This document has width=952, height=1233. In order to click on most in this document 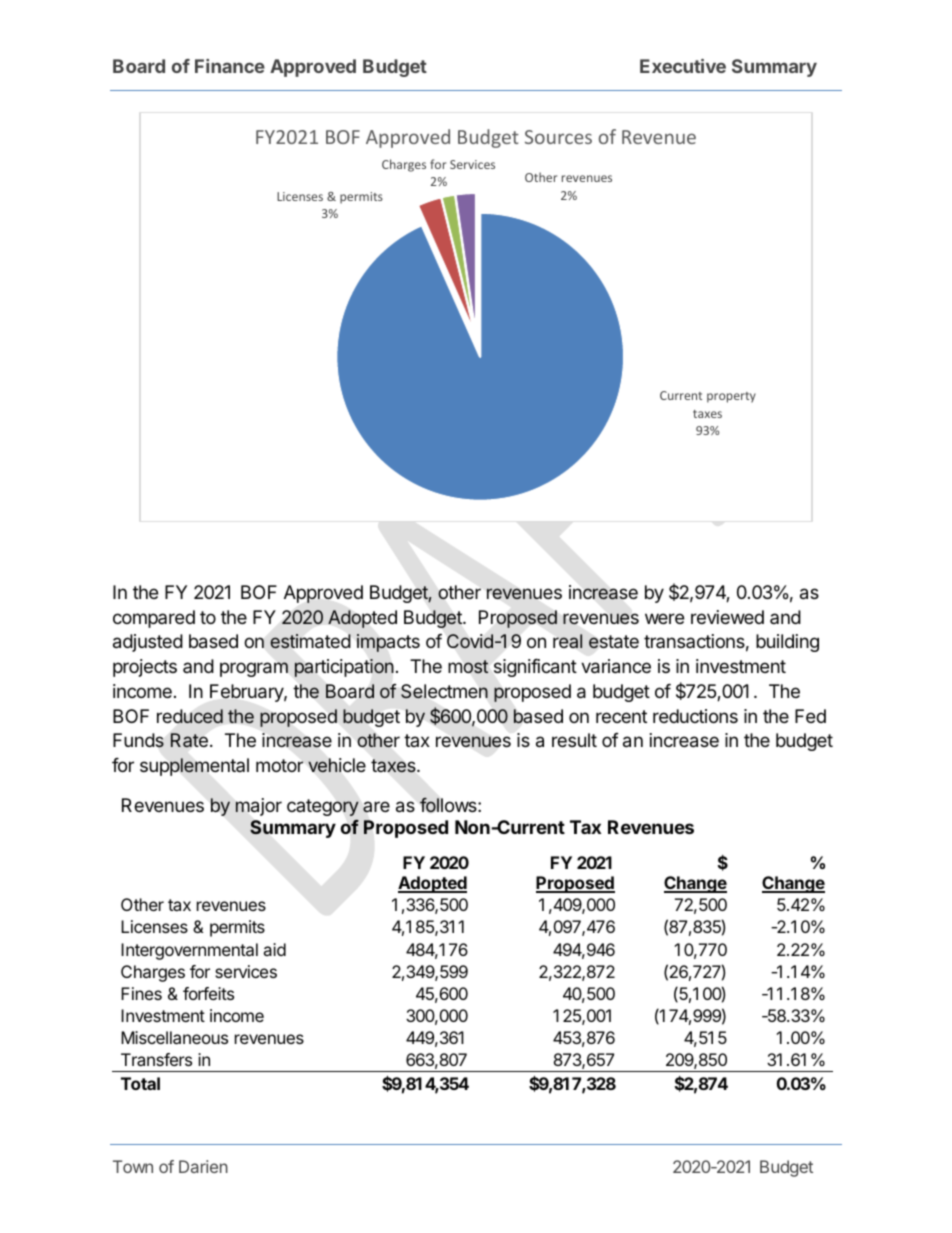, I will do `click(468, 666)`.
